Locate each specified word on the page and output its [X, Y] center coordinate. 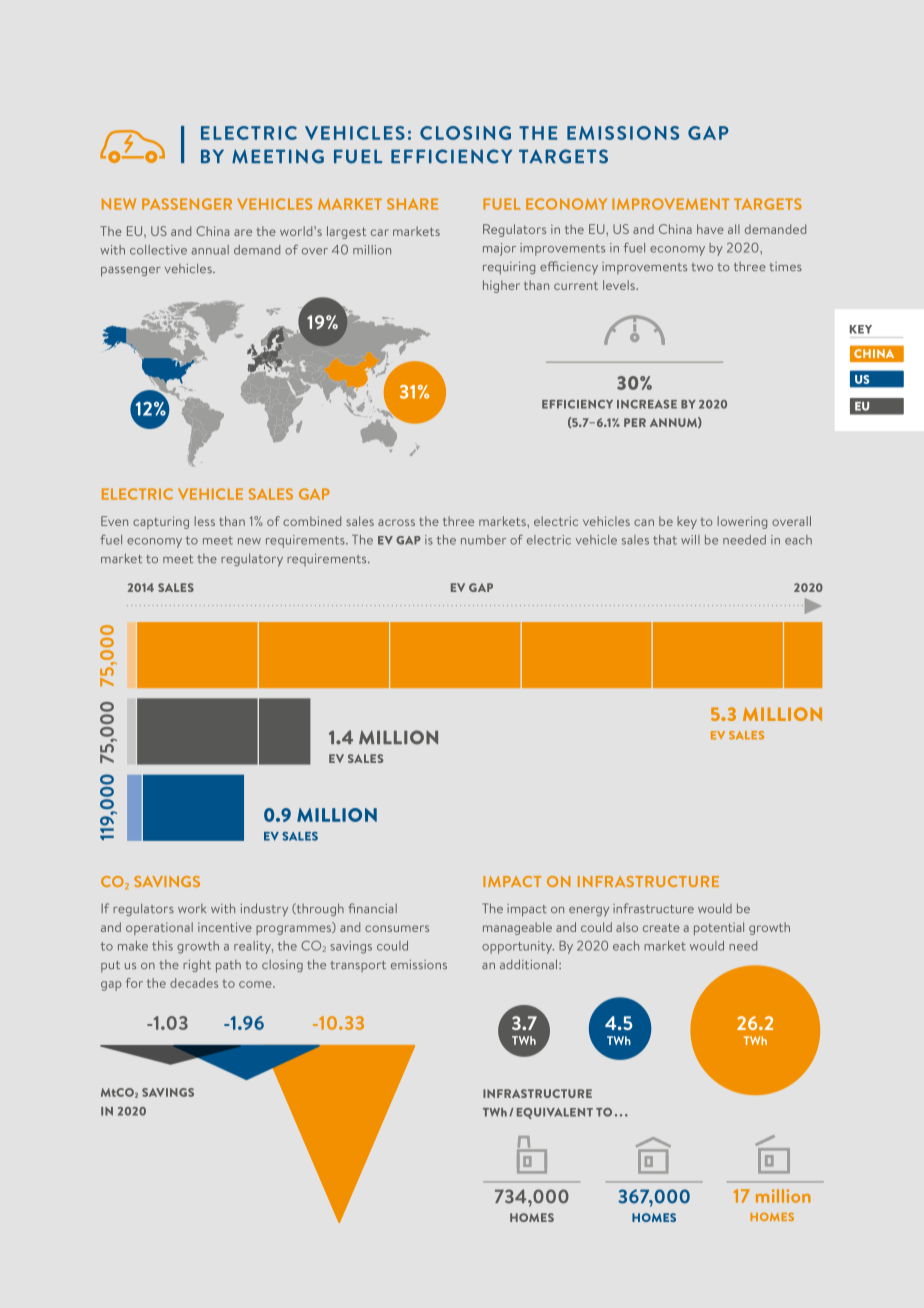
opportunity [518, 947]
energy [589, 912]
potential [719, 928]
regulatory [252, 560]
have [710, 229]
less [205, 521]
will [690, 540]
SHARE [412, 204]
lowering [742, 522]
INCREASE [647, 404]
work [192, 908]
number [483, 540]
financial [372, 908]
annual [210, 250]
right [197, 965]
